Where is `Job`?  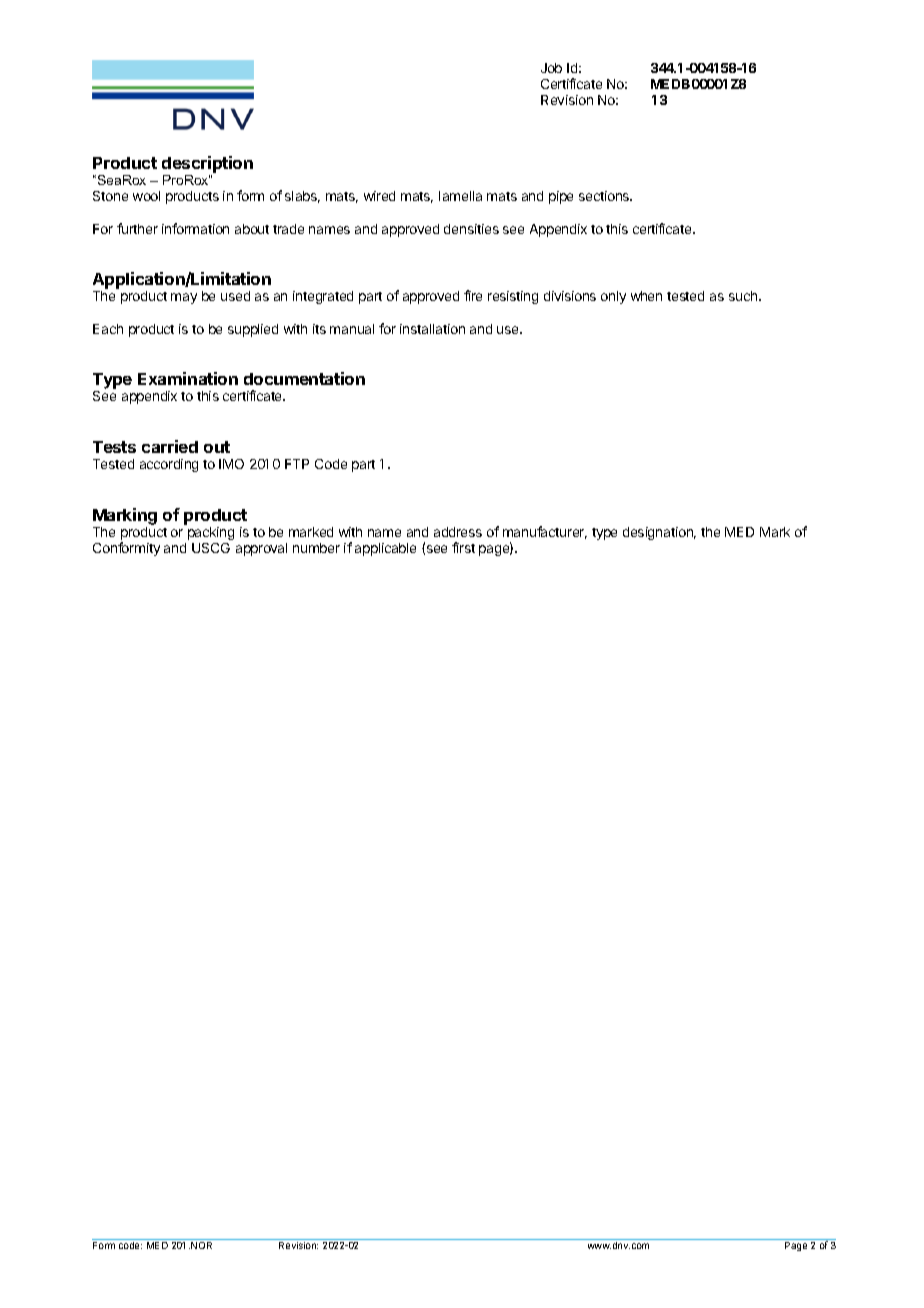
Job is located at coordinates (551, 68).
